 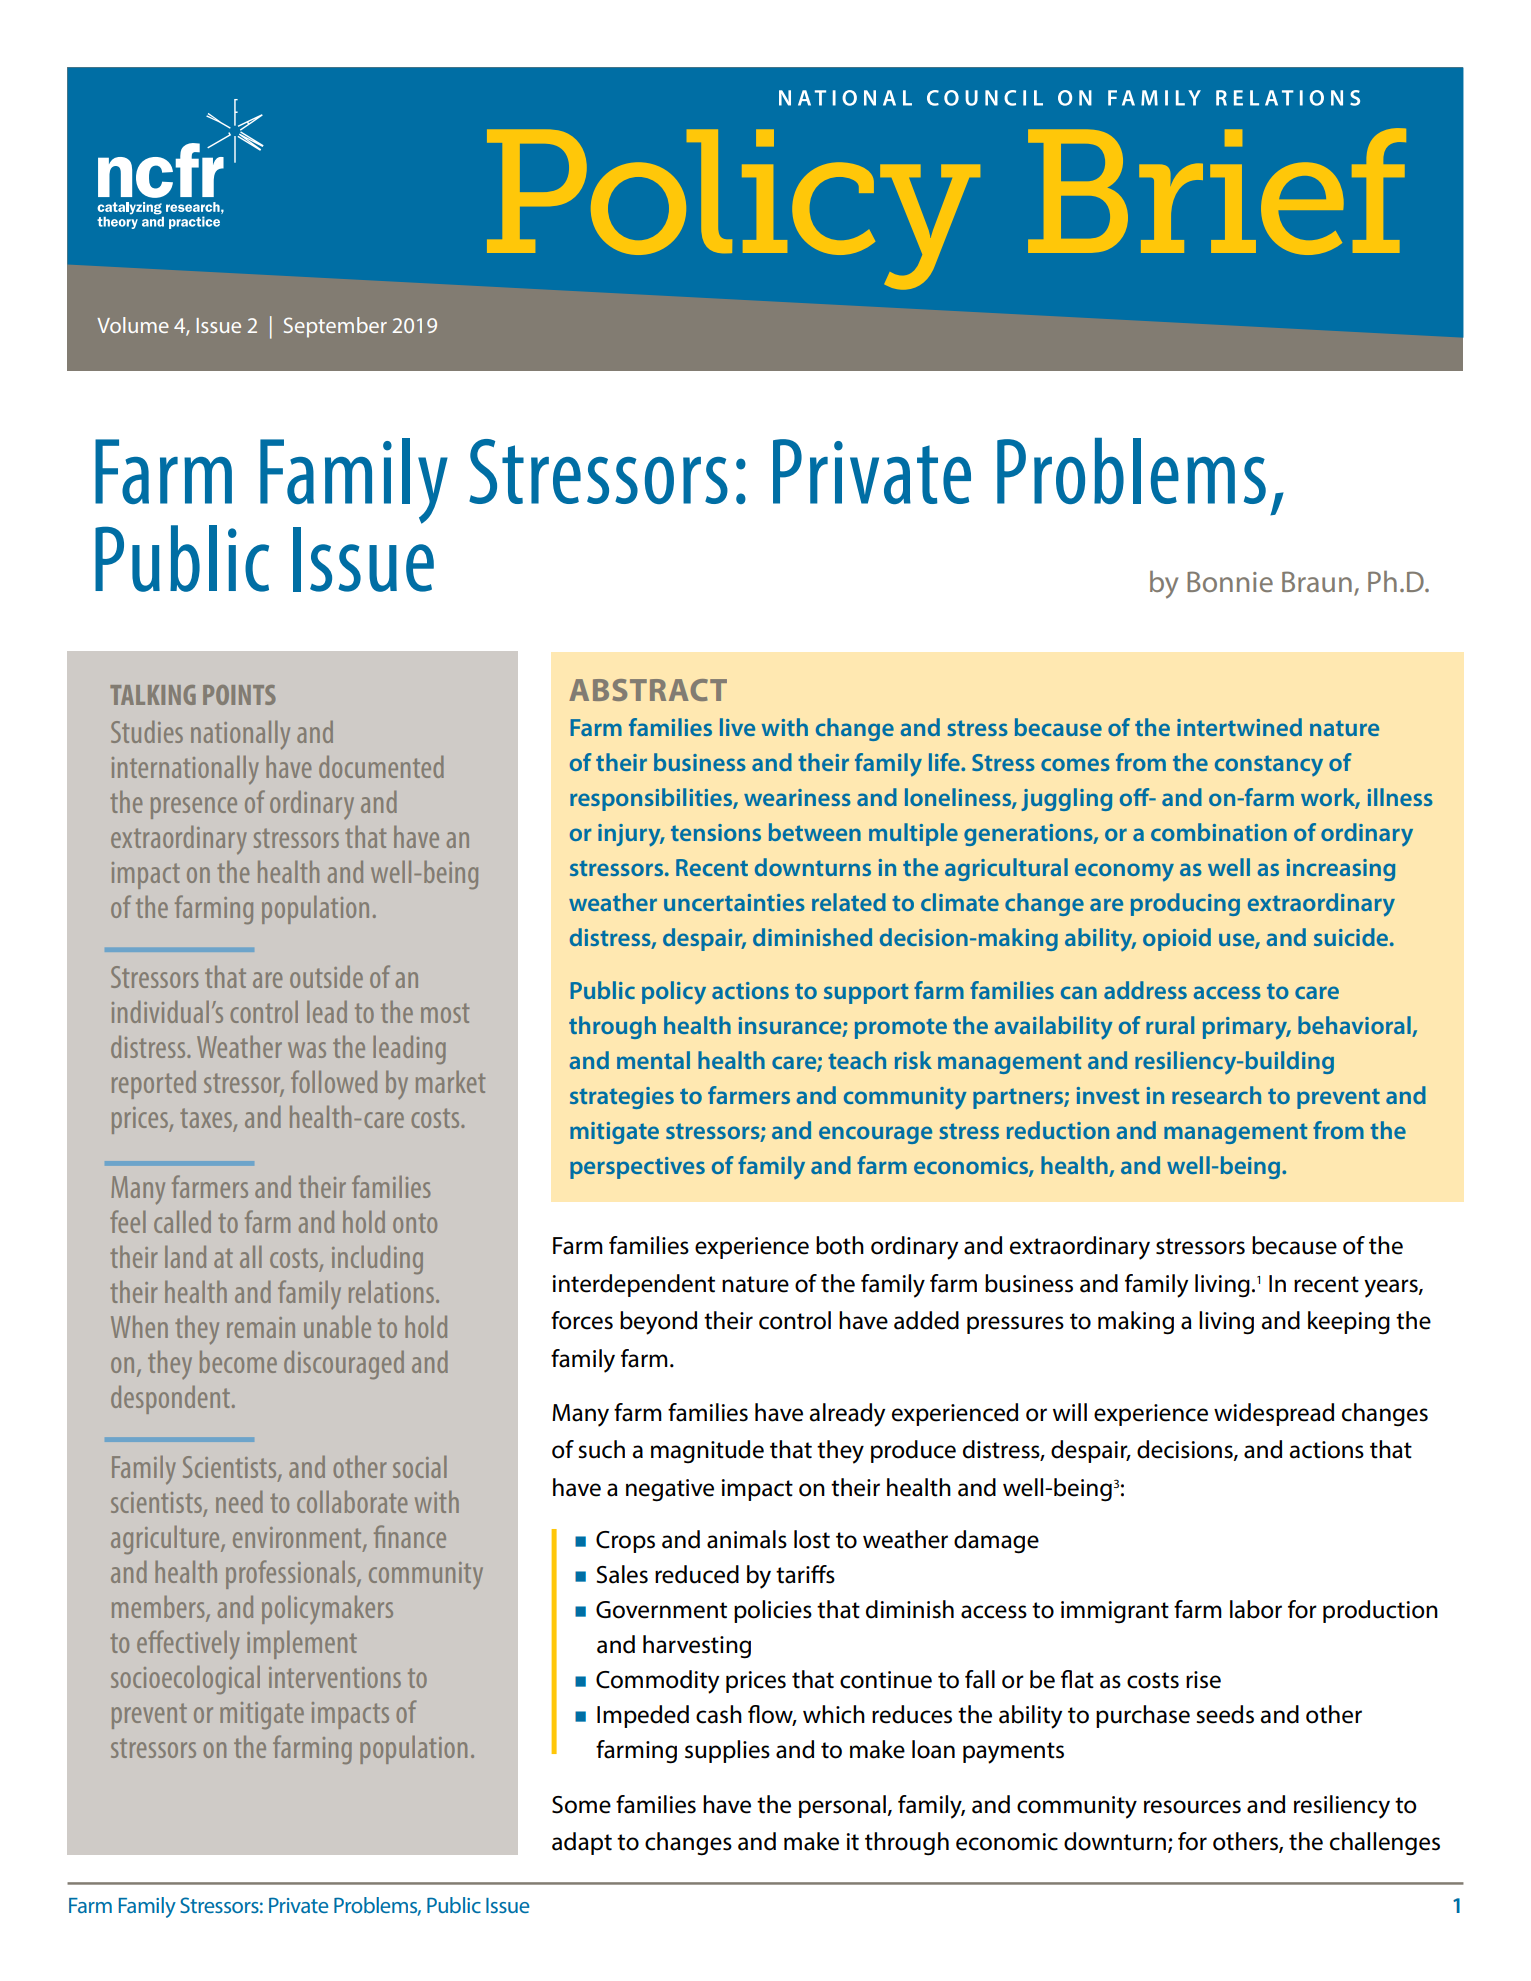 I want to click on rural, so click(x=1170, y=1025).
